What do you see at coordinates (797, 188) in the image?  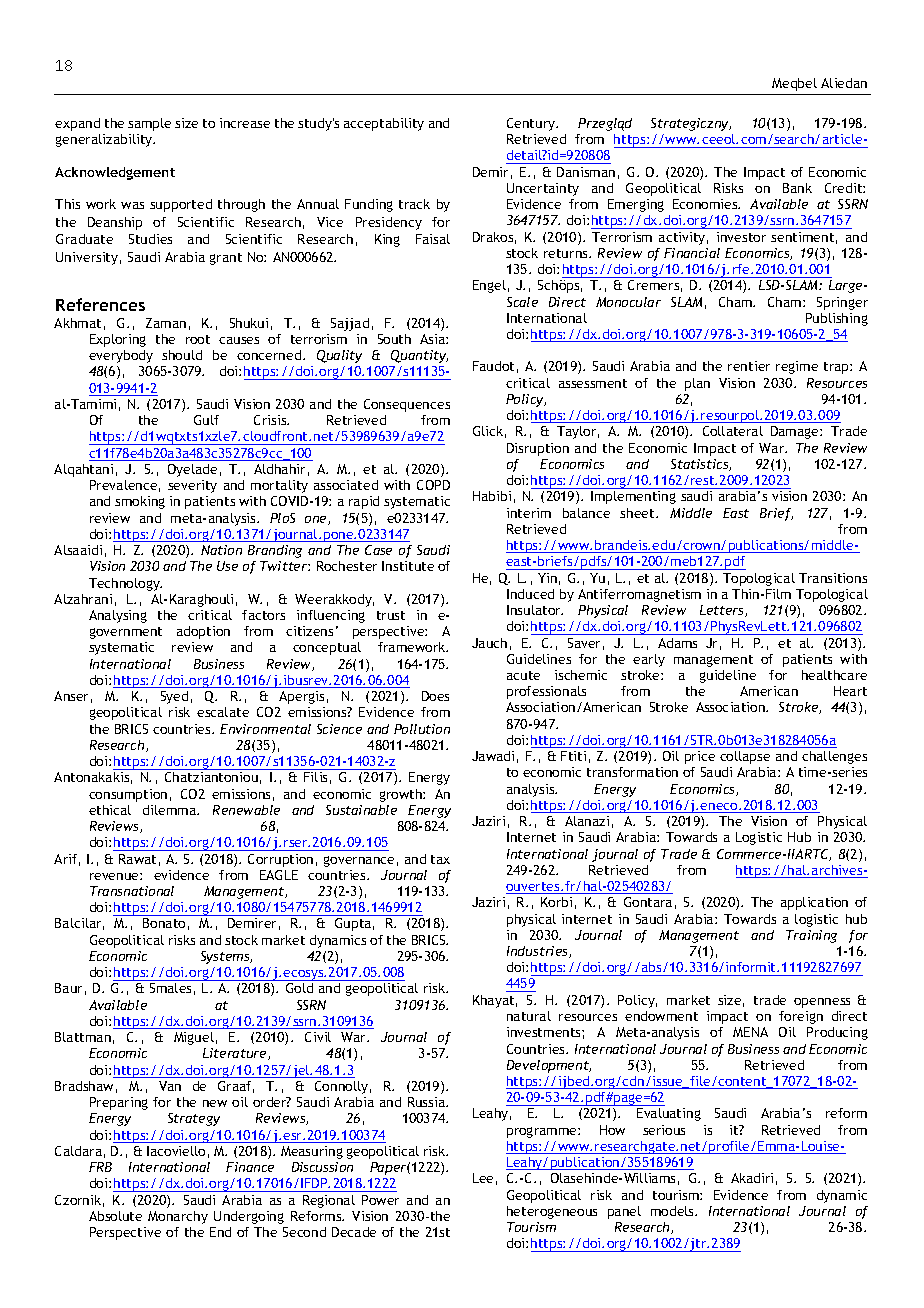 I see `Bank` at bounding box center [797, 188].
